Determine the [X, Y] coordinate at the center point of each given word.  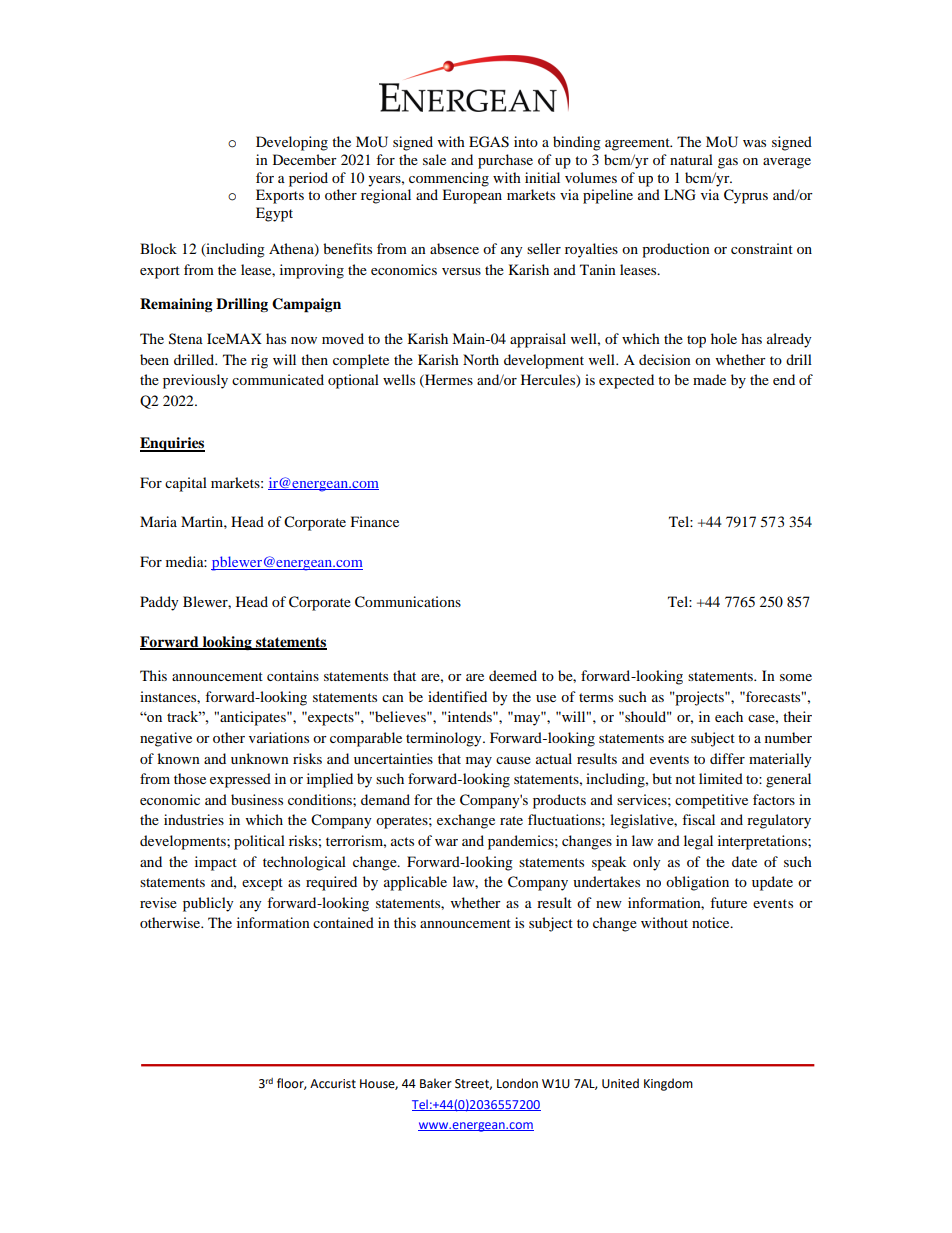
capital [186, 484]
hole [724, 338]
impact [216, 863]
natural [691, 159]
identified [457, 696]
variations [279, 737]
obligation [697, 883]
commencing [449, 179]
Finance [375, 521]
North [481, 359]
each [729, 716]
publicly [208, 904]
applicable [415, 883]
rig [259, 361]
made [709, 379]
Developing [292, 143]
